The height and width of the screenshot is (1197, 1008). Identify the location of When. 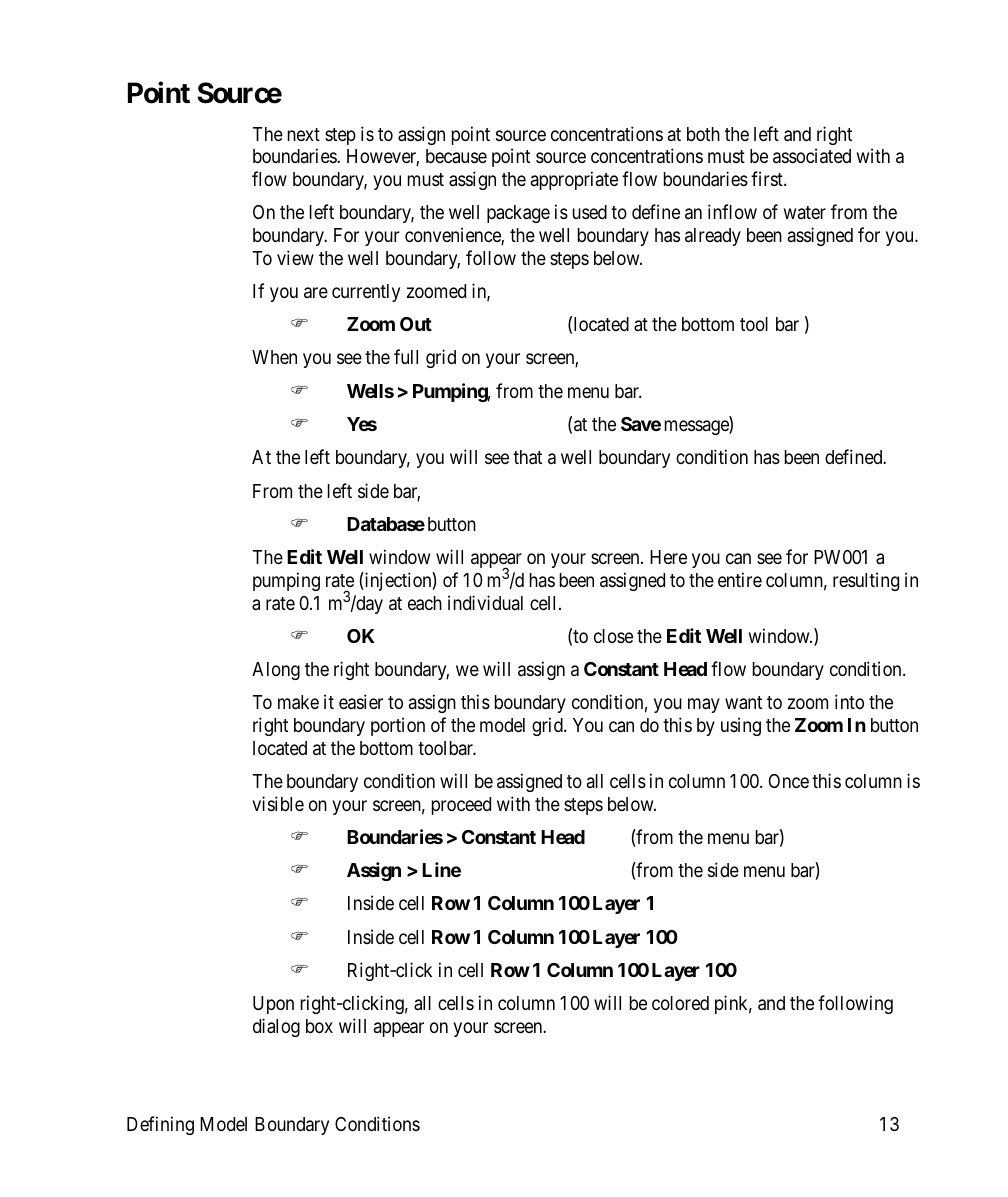
(274, 357).
